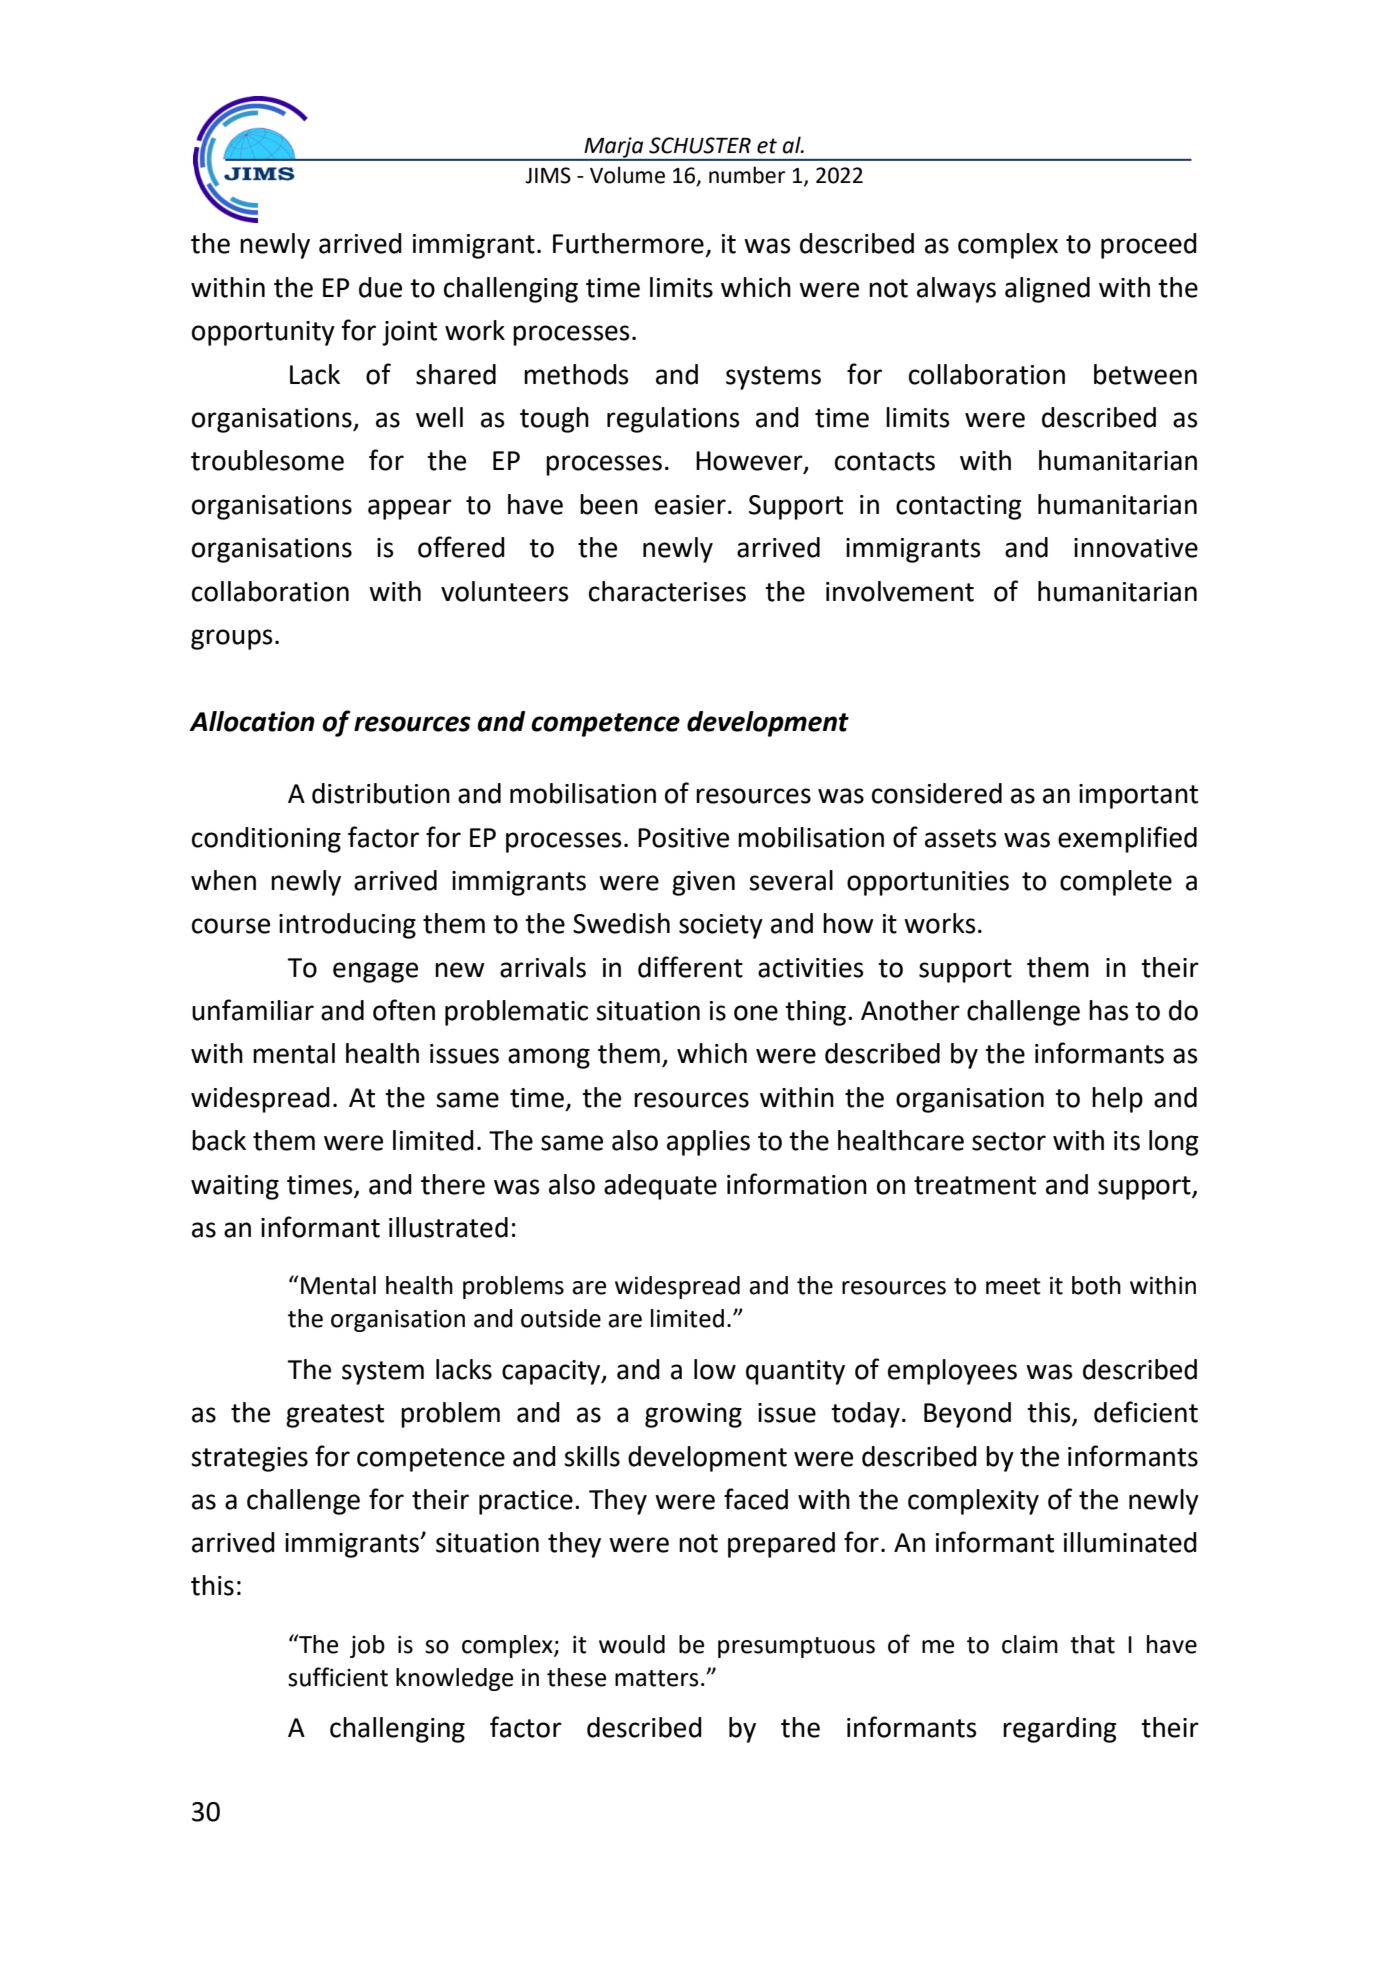  Describe the element at coordinates (338, 1677) in the screenshot. I see `sufficient` at that location.
